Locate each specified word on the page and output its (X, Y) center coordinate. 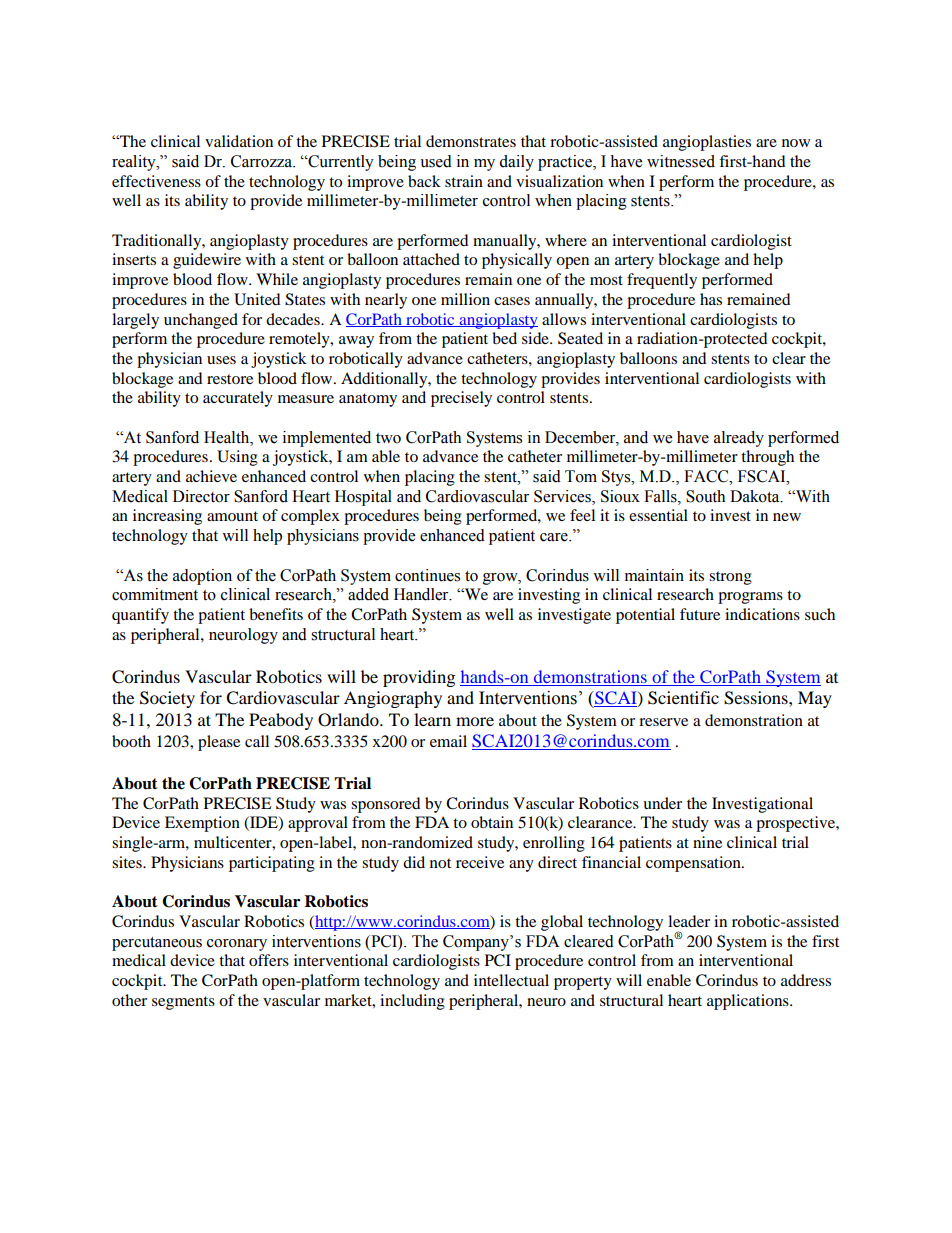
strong (730, 578)
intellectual (511, 980)
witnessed (681, 161)
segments (183, 1003)
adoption (202, 577)
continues (427, 575)
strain (464, 181)
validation (239, 141)
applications (749, 1002)
